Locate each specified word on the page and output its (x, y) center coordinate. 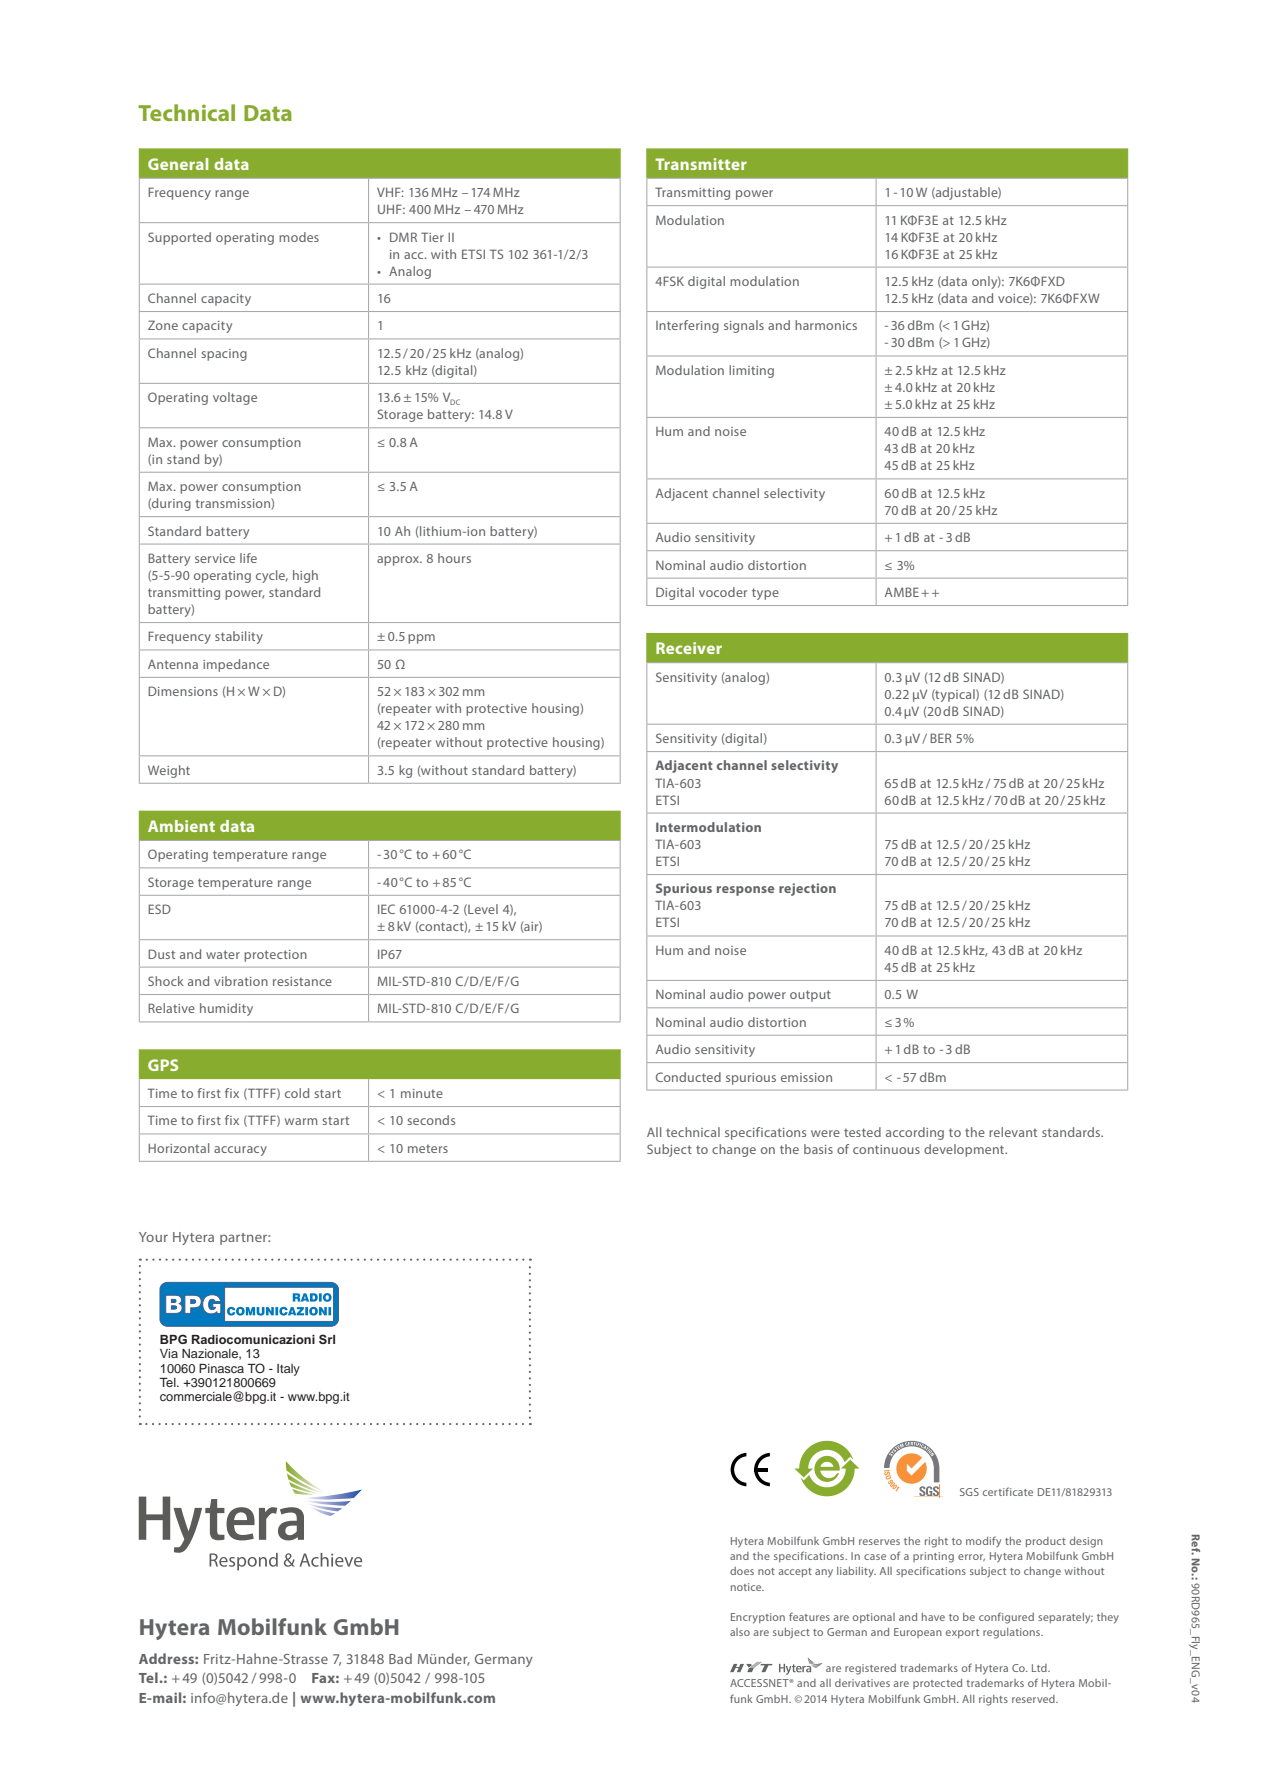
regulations (1013, 1633)
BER (941, 738)
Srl (327, 1339)
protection (275, 956)
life (248, 558)
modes (299, 237)
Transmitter (701, 164)
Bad (400, 1658)
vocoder (723, 592)
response (745, 891)
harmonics (826, 325)
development (965, 1150)
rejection (807, 889)
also (740, 1632)
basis (818, 1149)
